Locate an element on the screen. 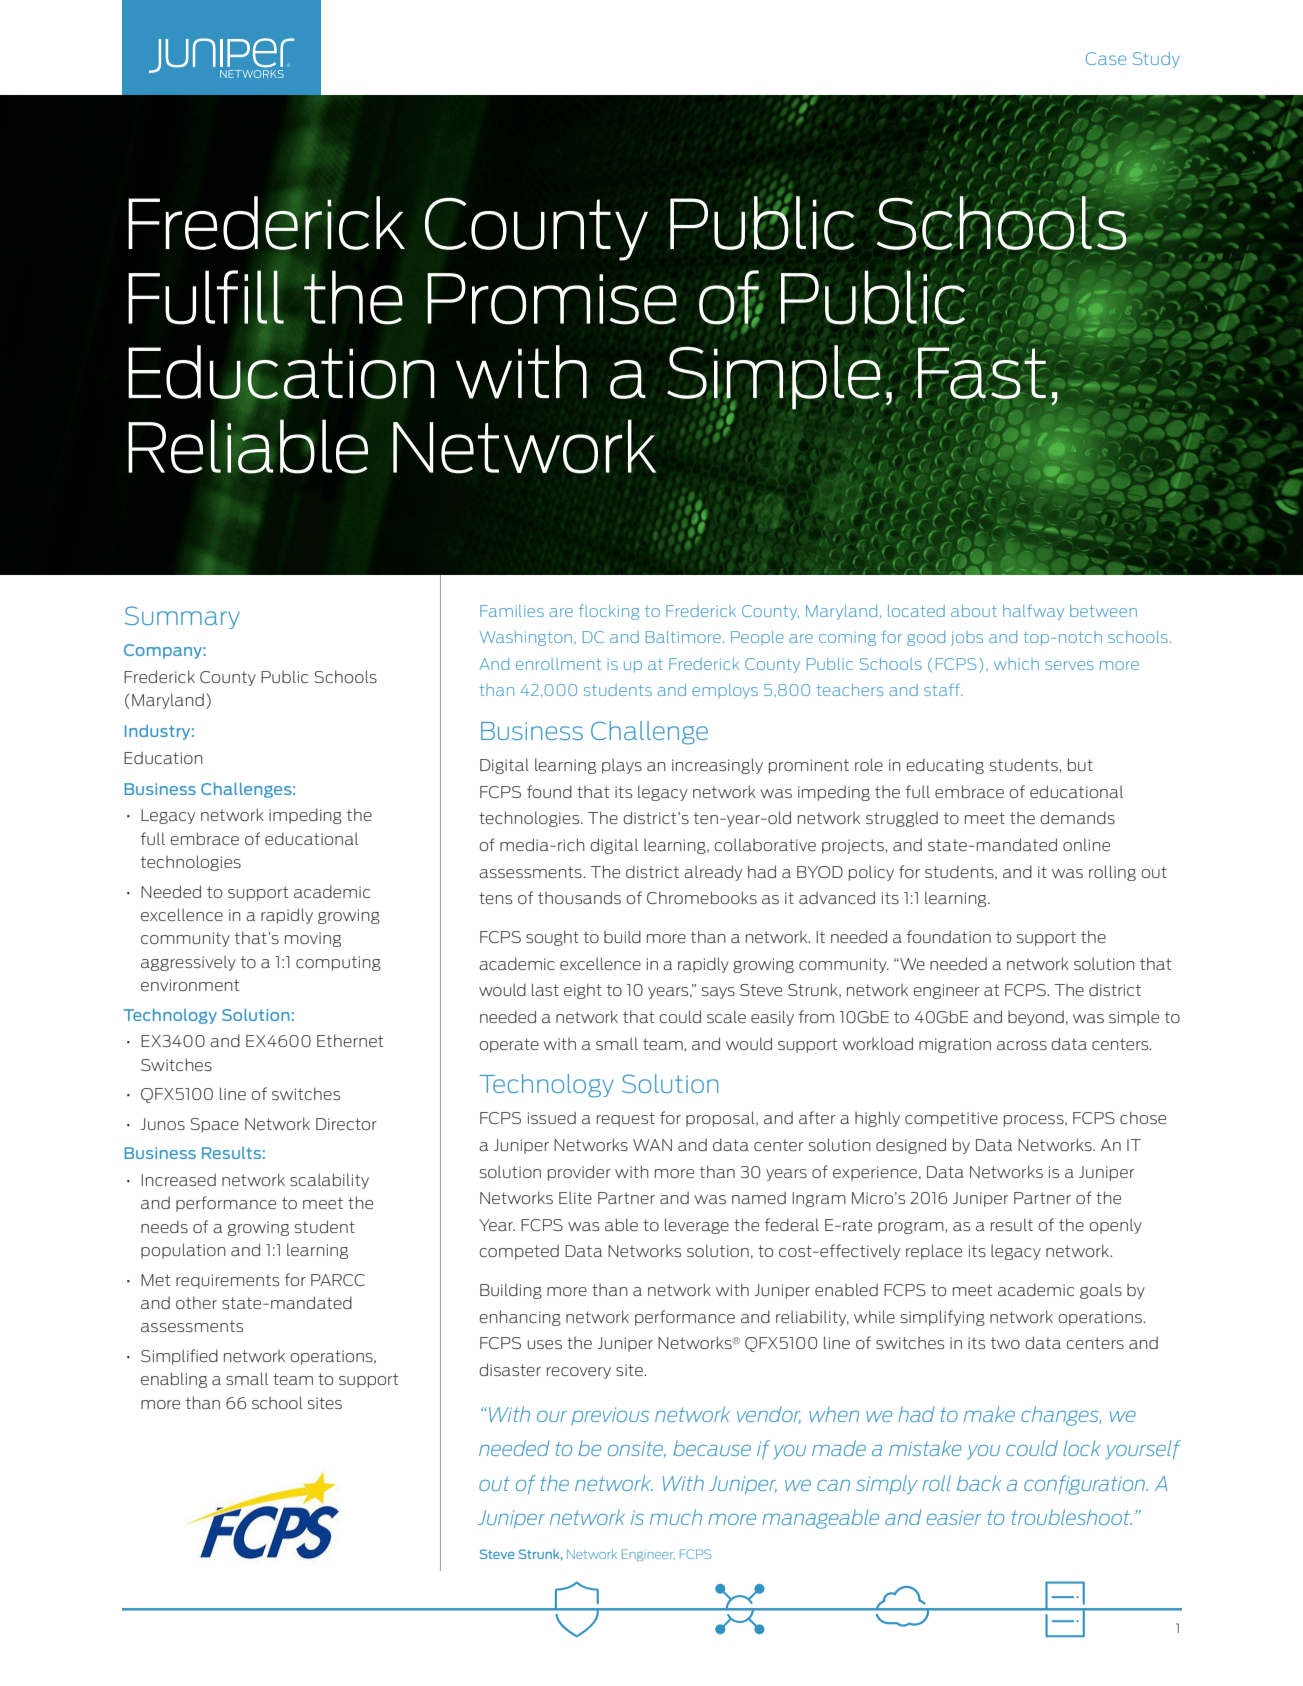 This screenshot has width=1303, height=1686. configuration is located at coordinates (1086, 1485).
